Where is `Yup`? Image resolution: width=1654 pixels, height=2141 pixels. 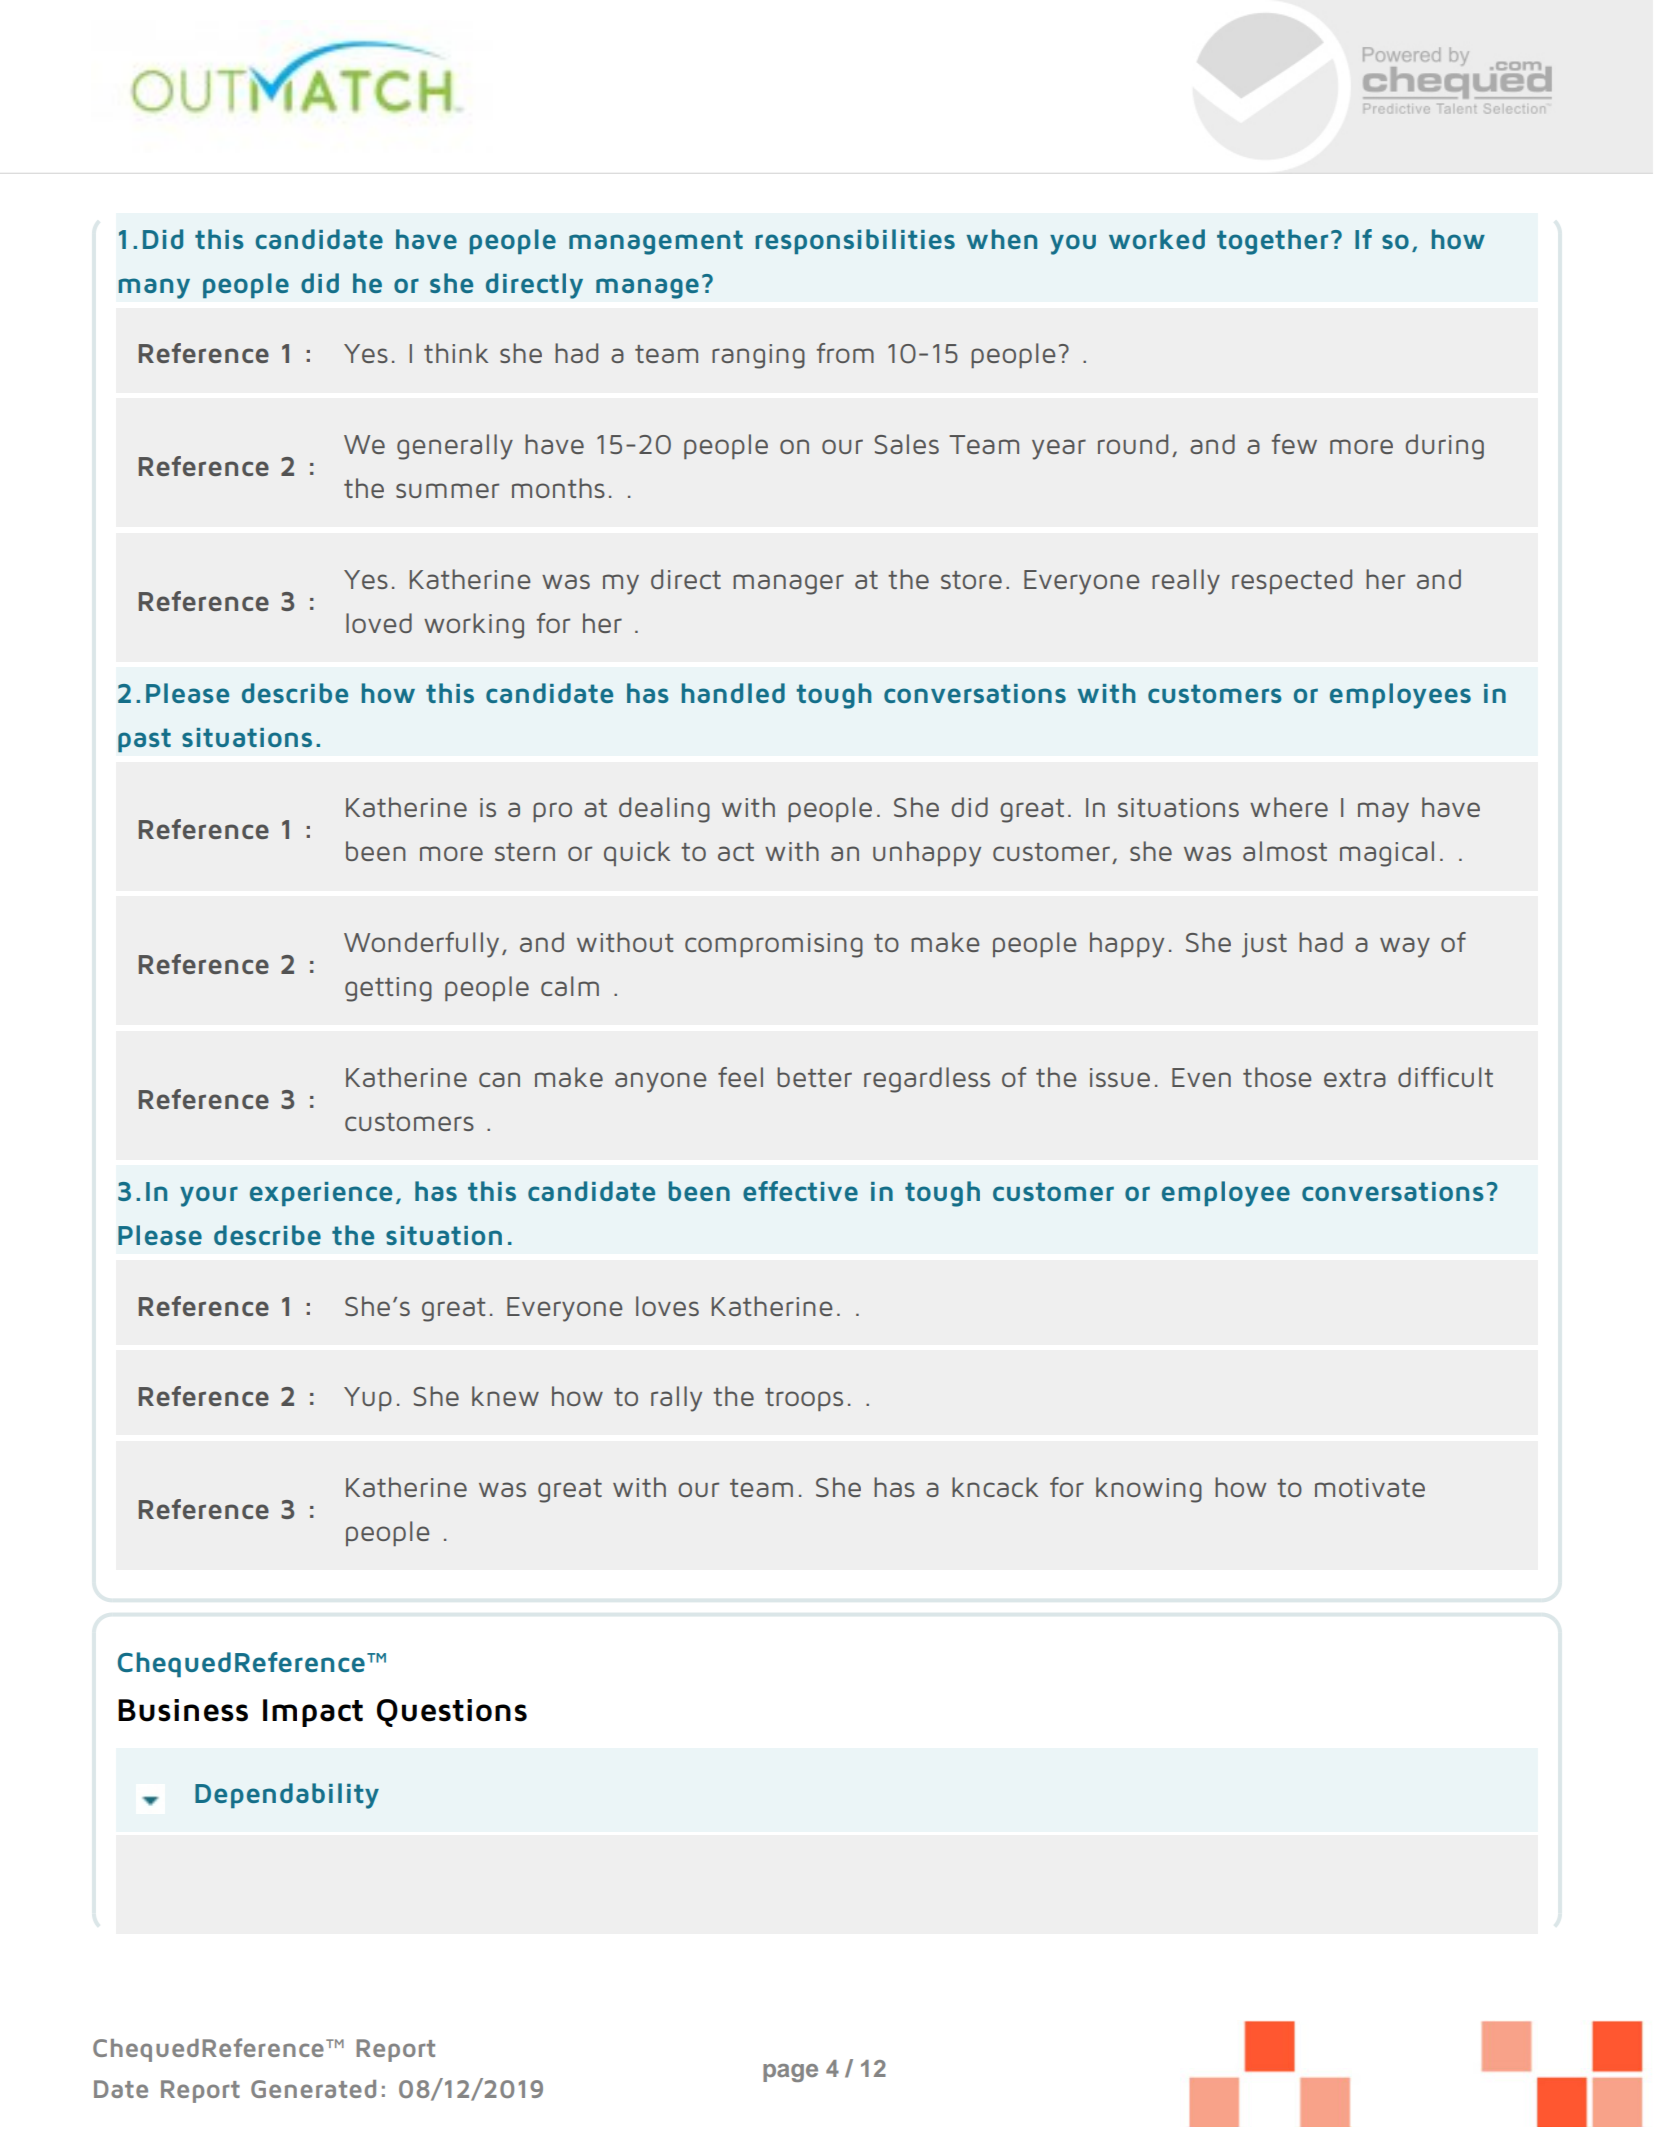
Yup is located at coordinates (368, 1399).
